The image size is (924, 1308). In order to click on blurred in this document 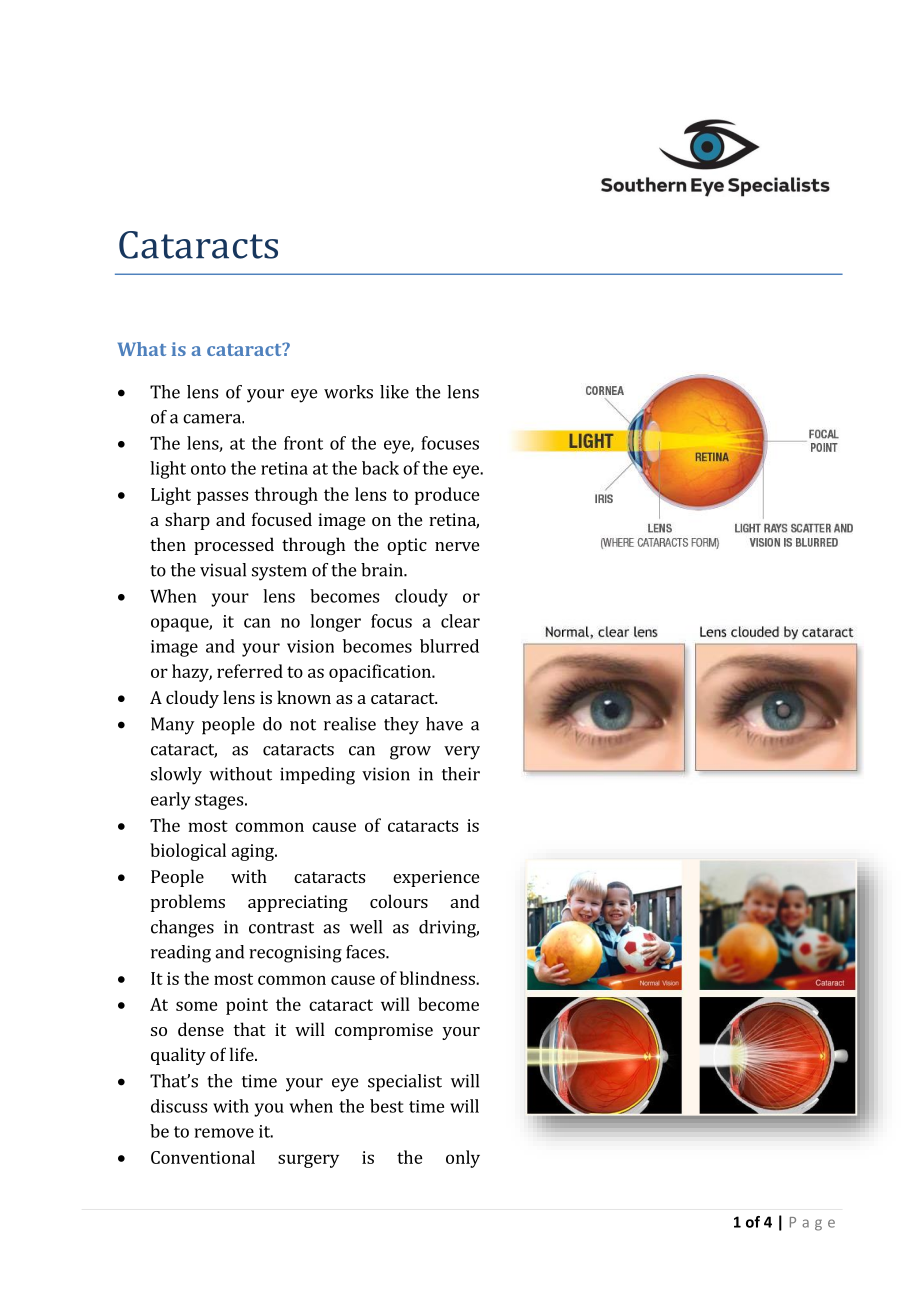, I will do `click(449, 646)`.
